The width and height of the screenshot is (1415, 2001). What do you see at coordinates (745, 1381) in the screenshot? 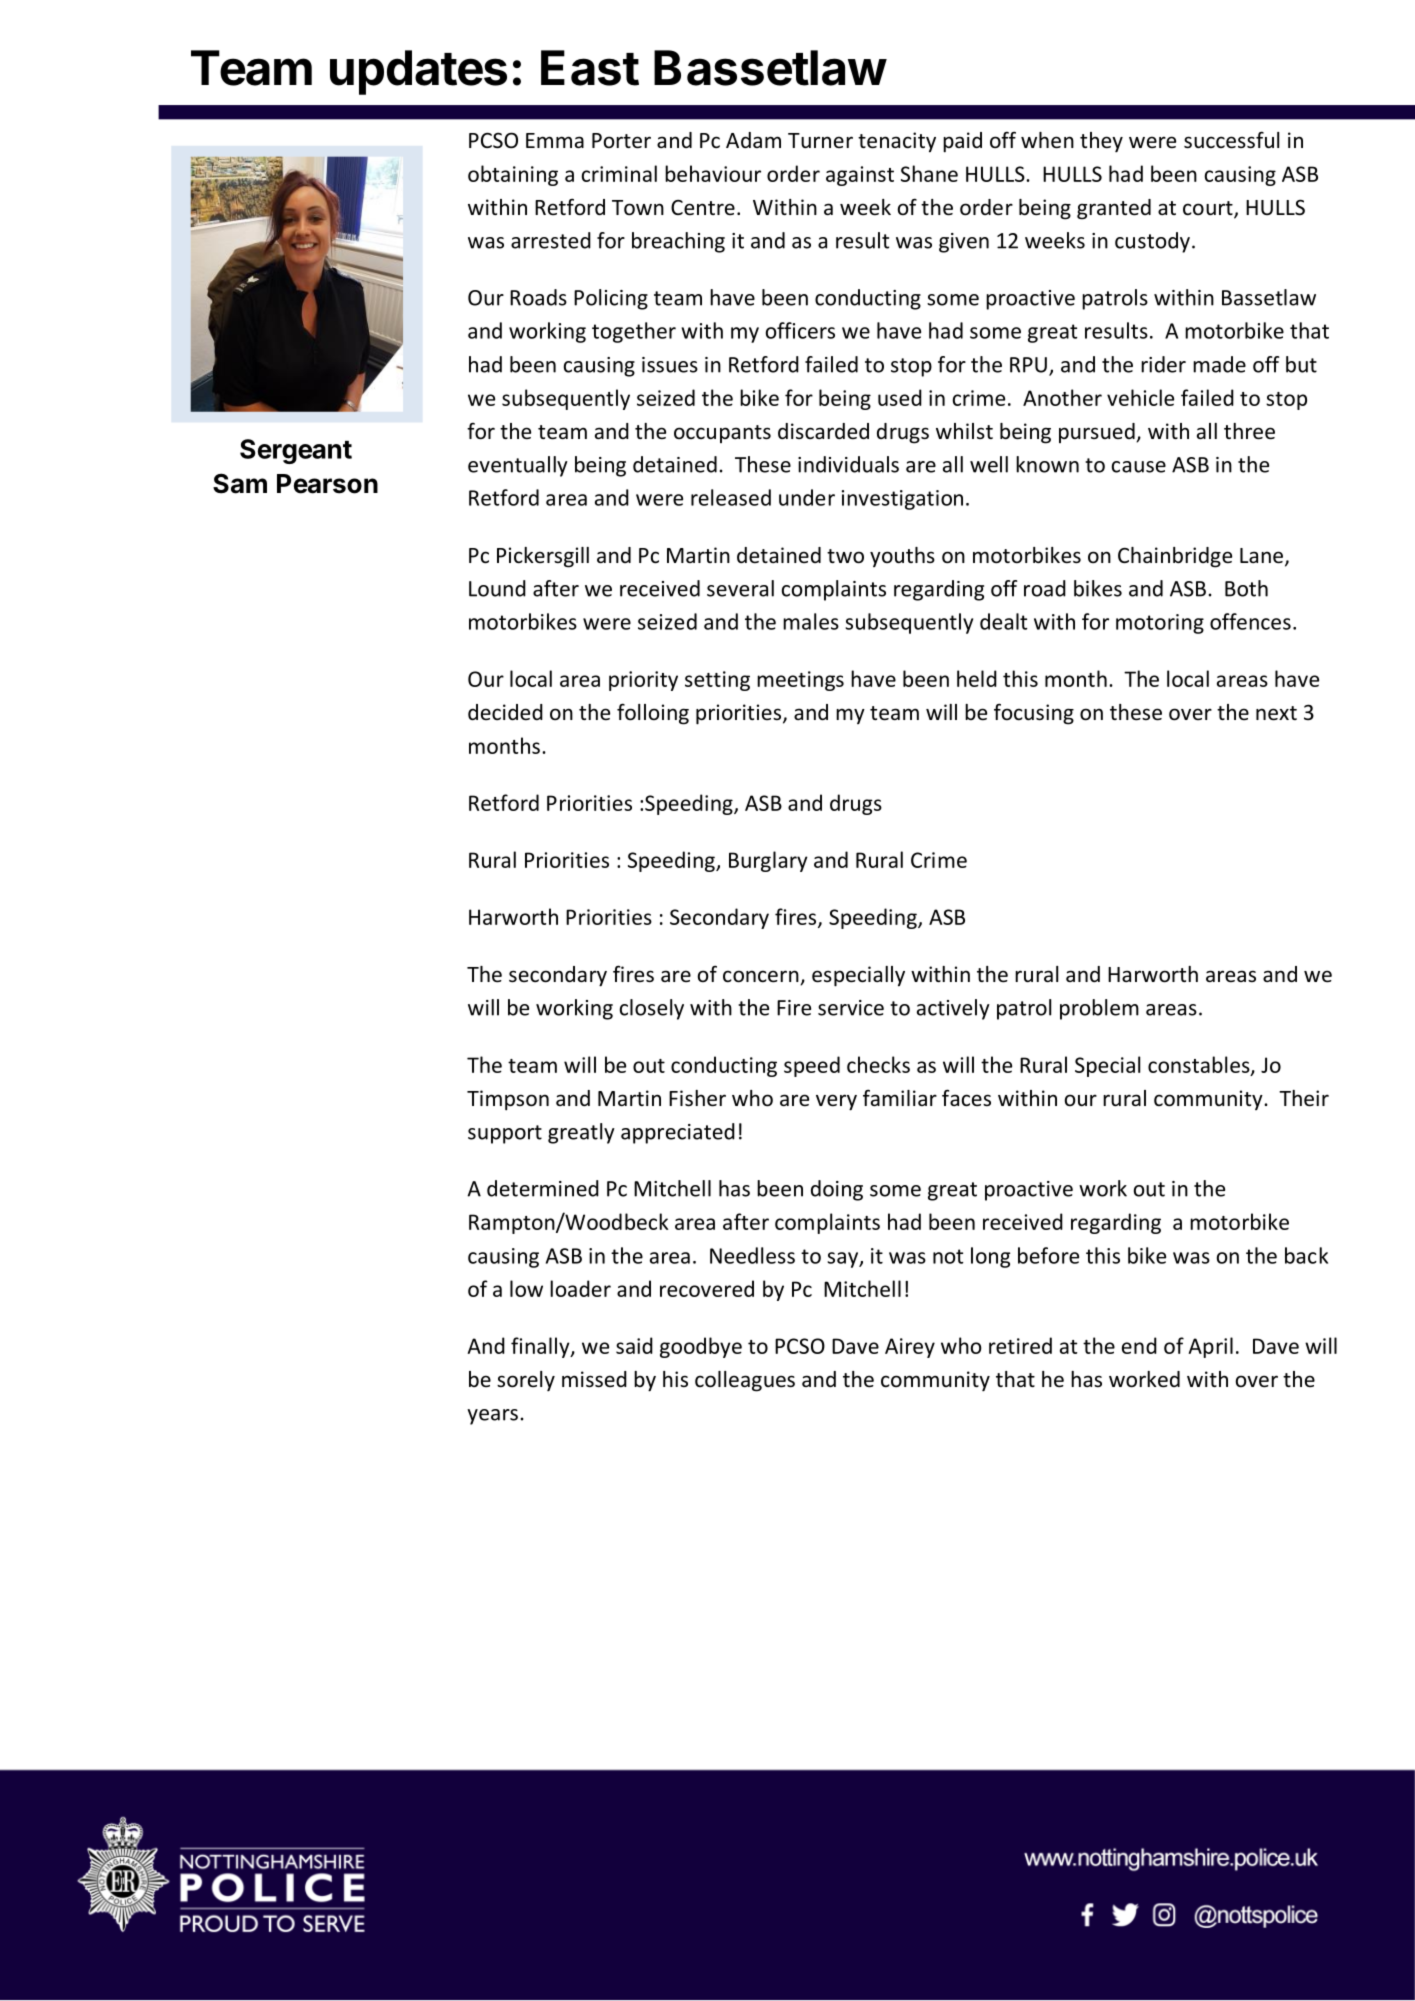
I see `colleagues` at bounding box center [745, 1381].
